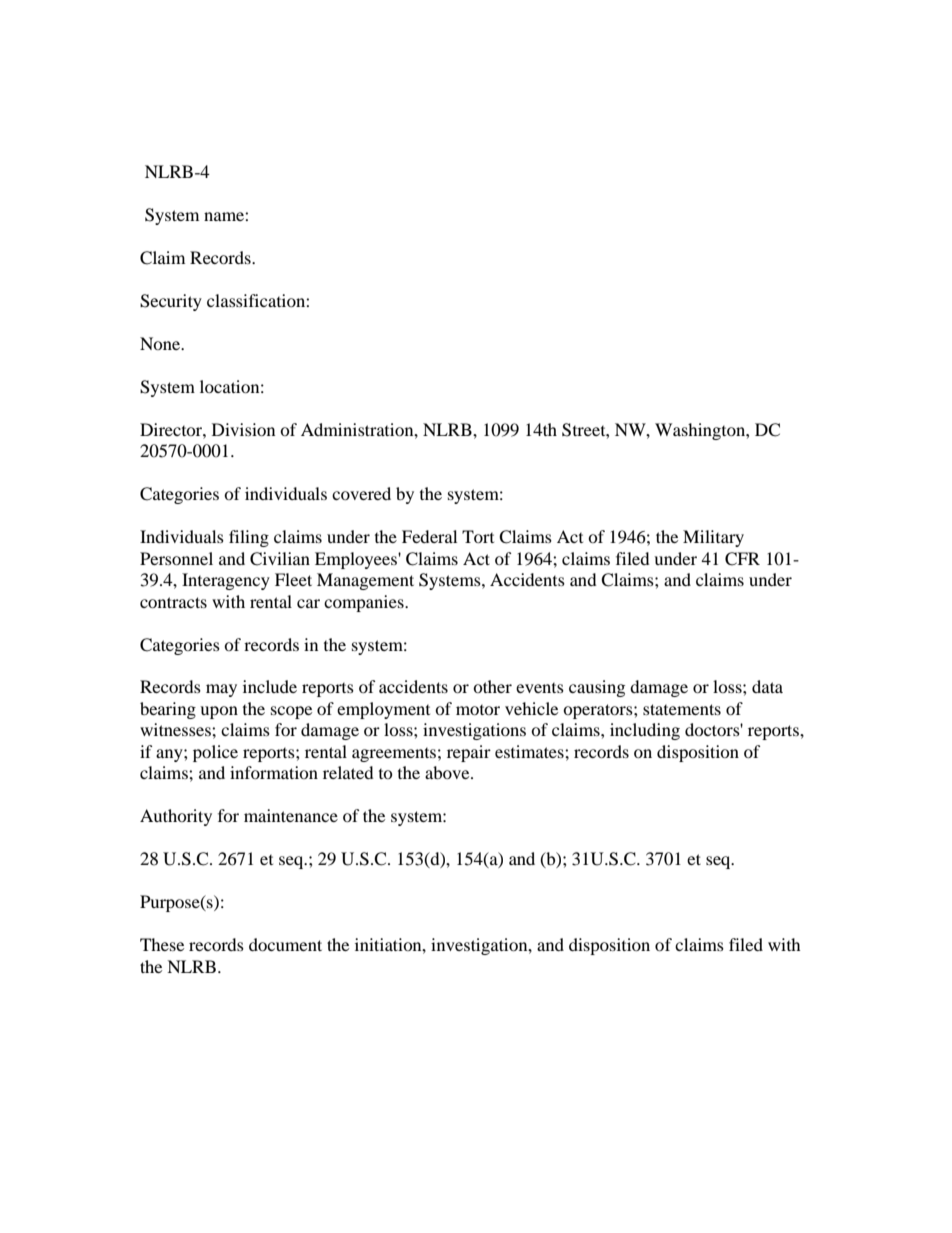 The height and width of the document is (1233, 952). Describe the element at coordinates (173, 602) in the document. I see `contracts` at that location.
